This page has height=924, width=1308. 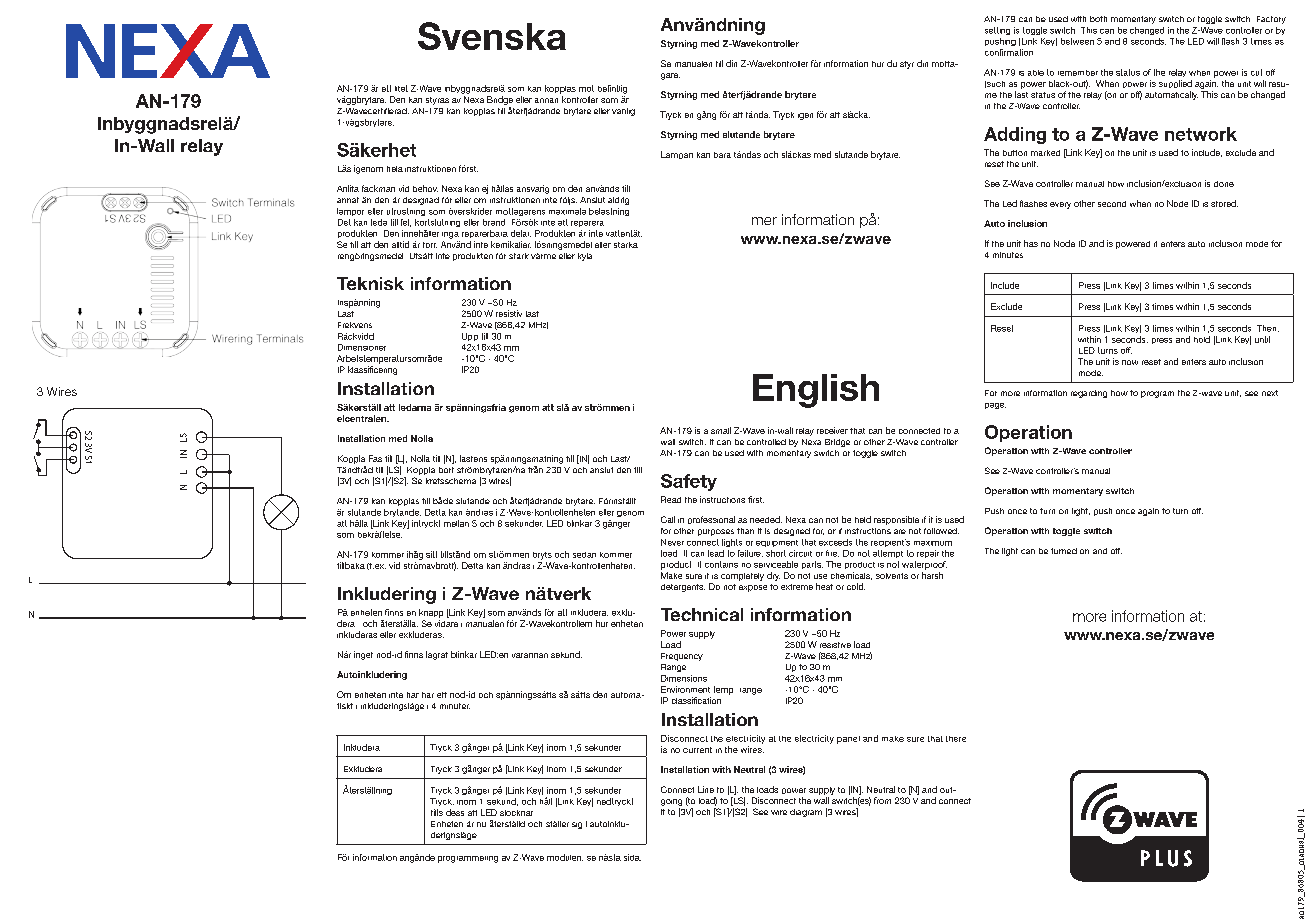 I want to click on both, so click(x=1098, y=19).
